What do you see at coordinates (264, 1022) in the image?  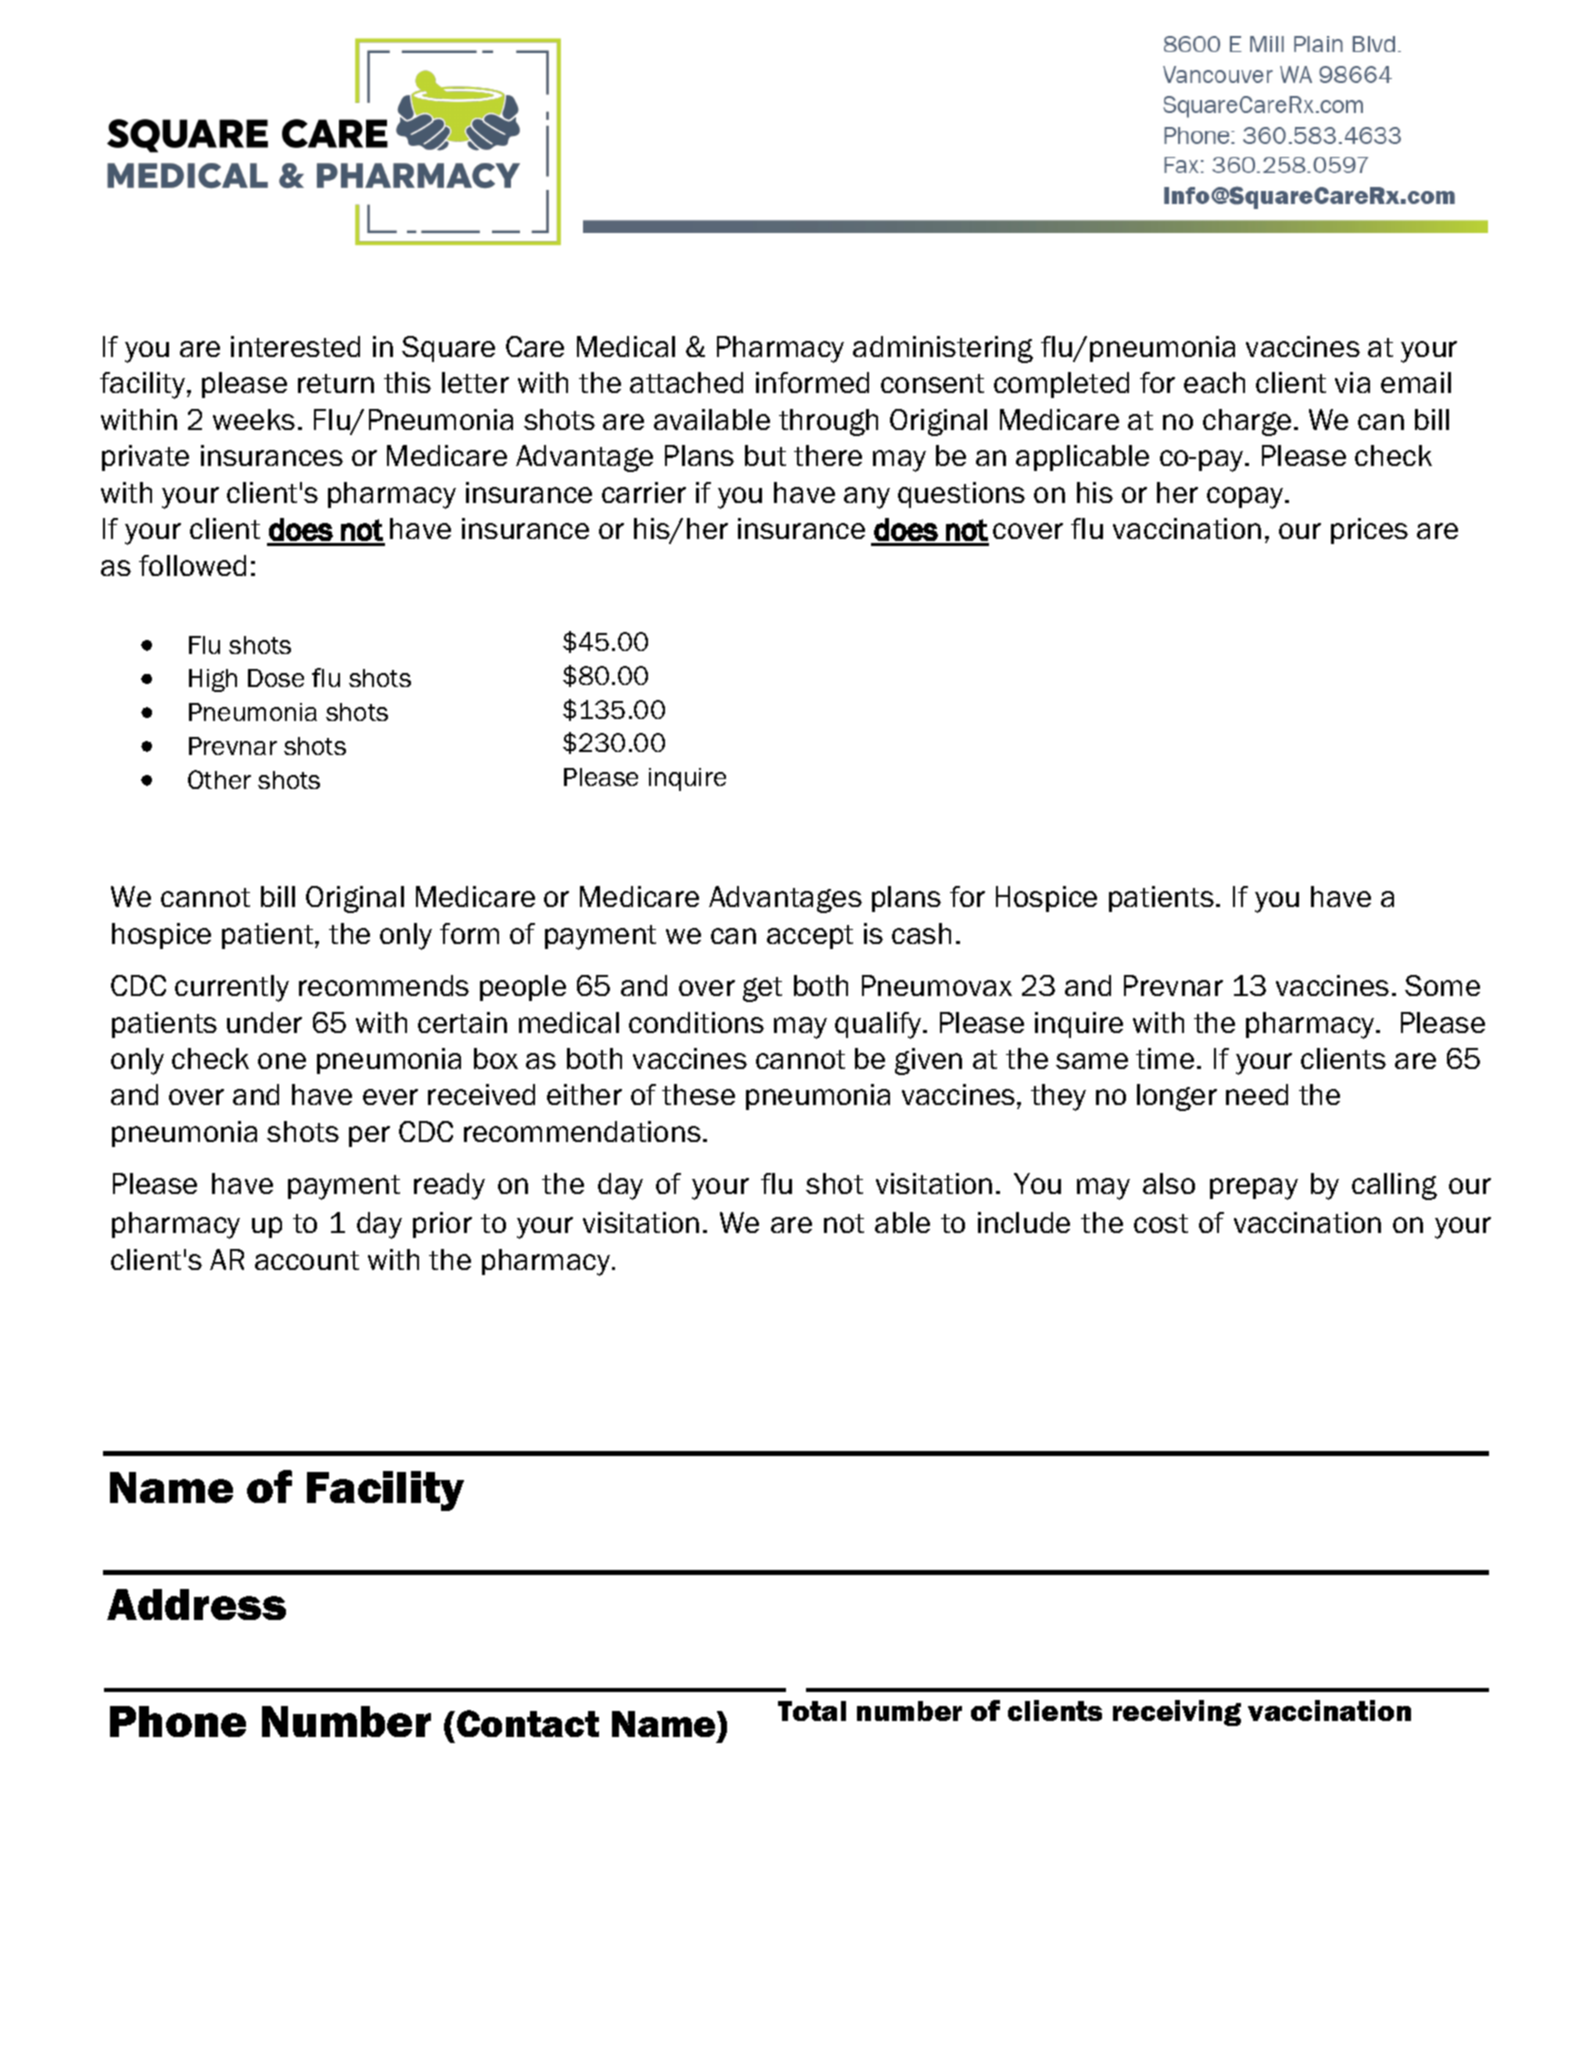 I see `under` at bounding box center [264, 1022].
